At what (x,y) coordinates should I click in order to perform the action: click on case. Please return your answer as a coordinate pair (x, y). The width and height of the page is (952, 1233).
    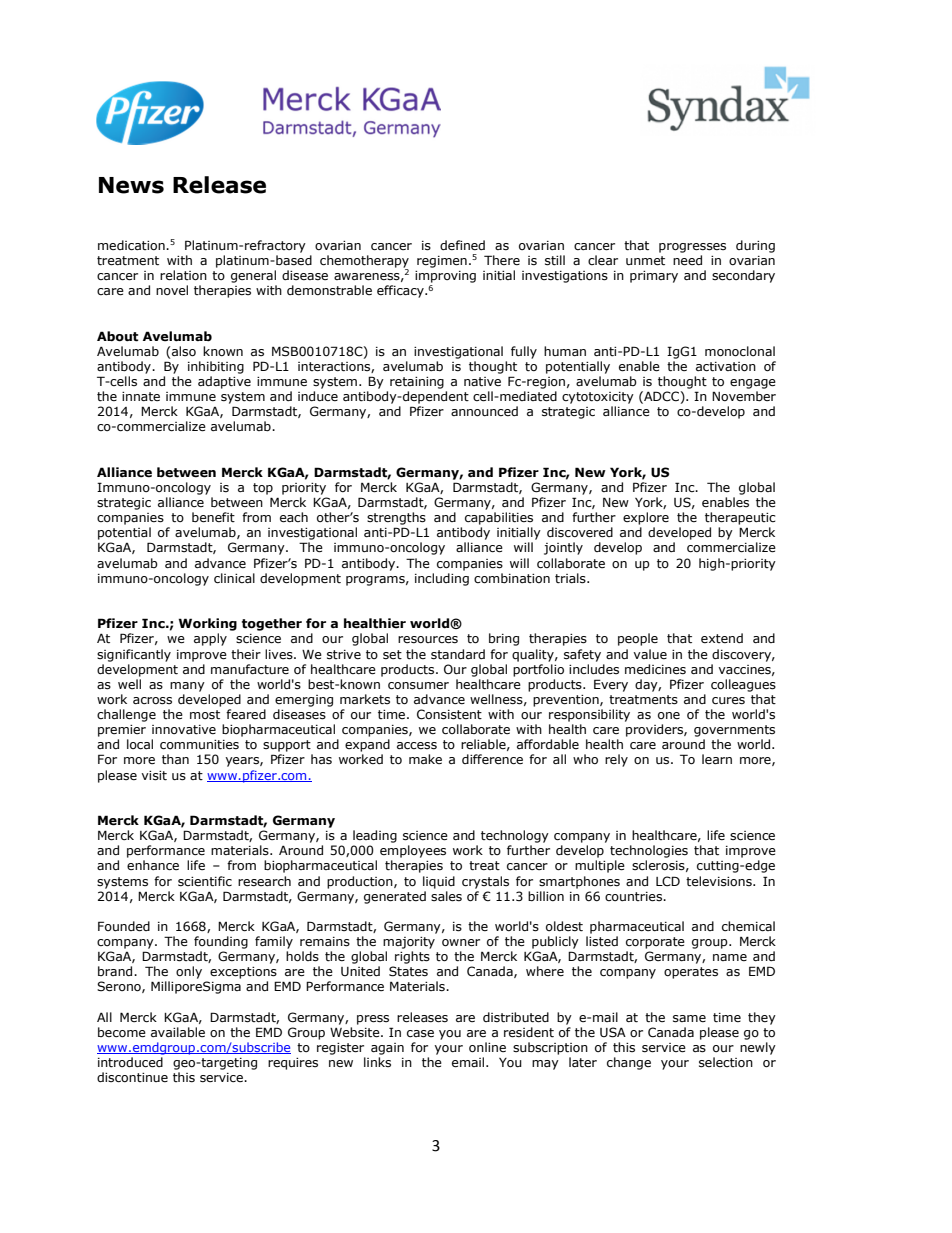
    Looking at the image, I should click on (420, 1034).
